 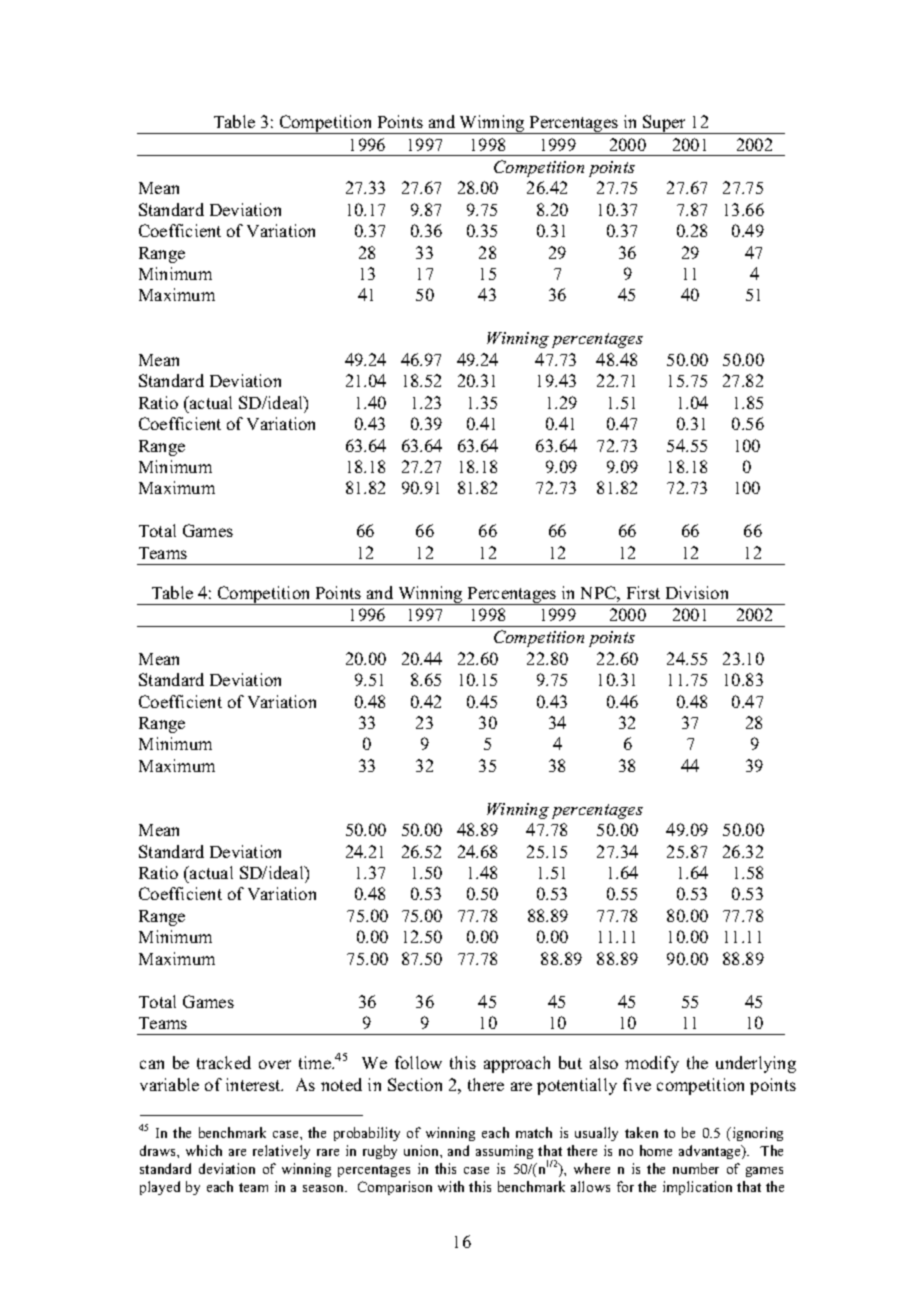 What do you see at coordinates (204, 1150) in the screenshot?
I see `which` at bounding box center [204, 1150].
